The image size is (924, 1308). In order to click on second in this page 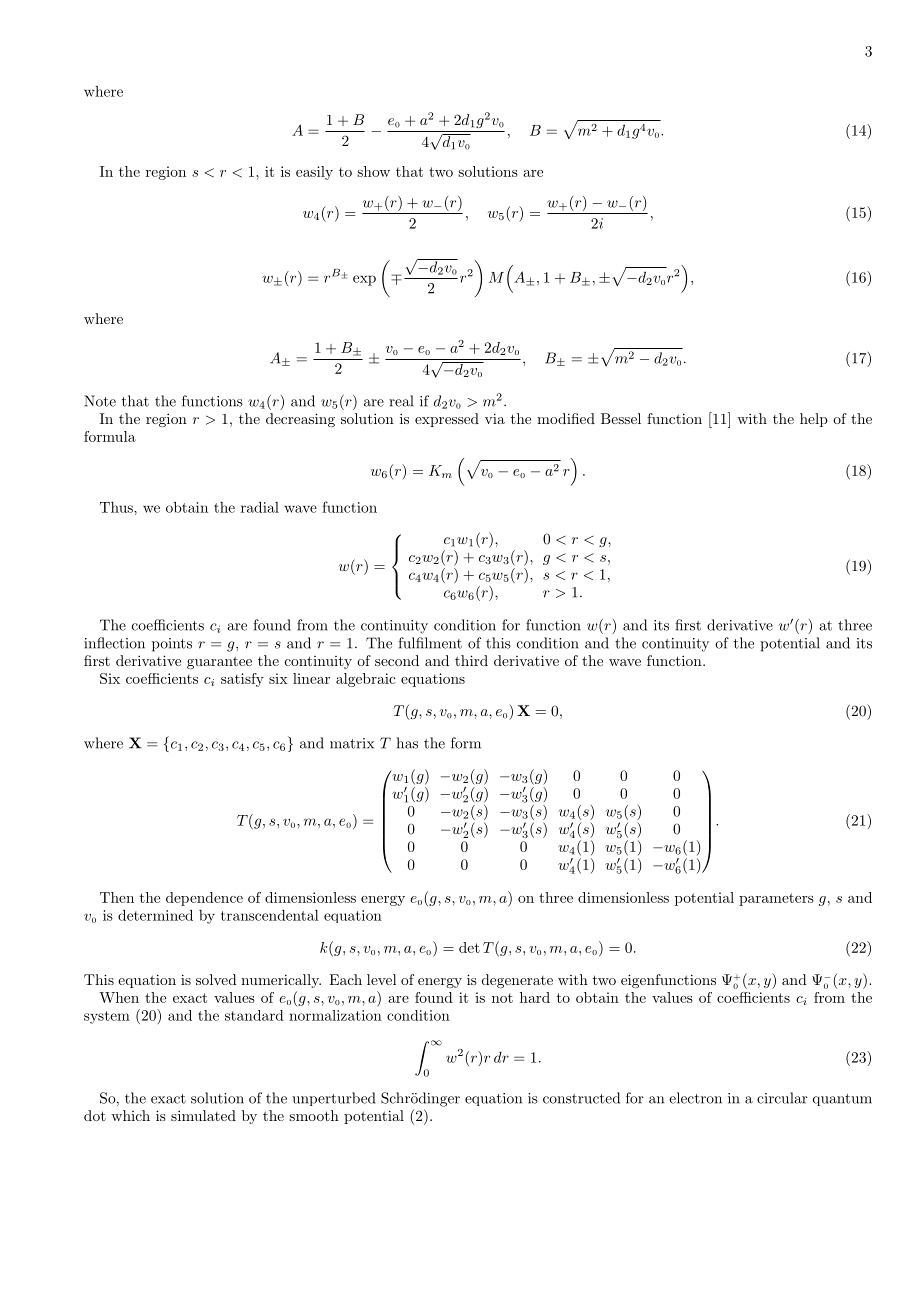, I will do `click(397, 660)`.
